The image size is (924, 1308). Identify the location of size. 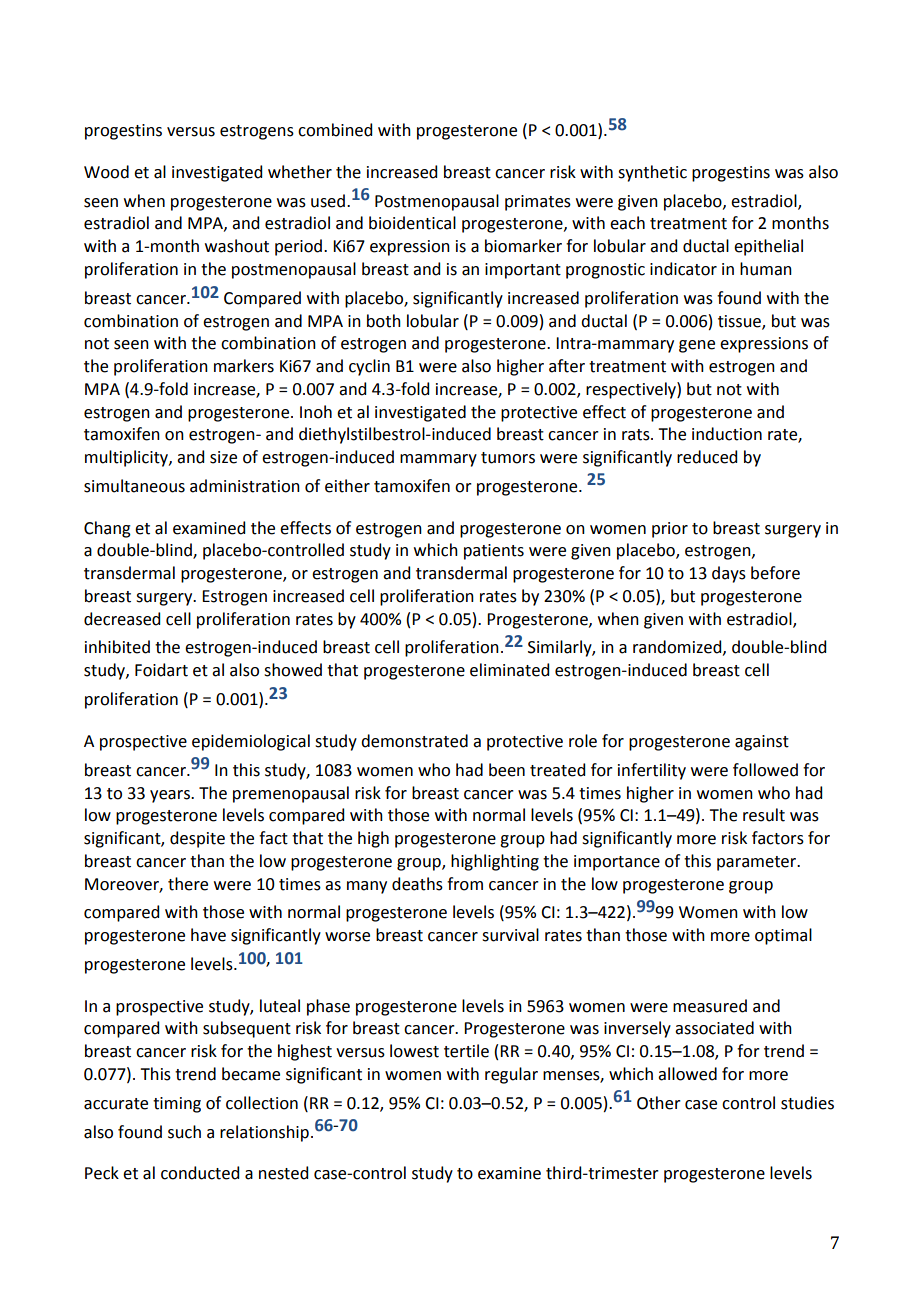
(223, 457).
